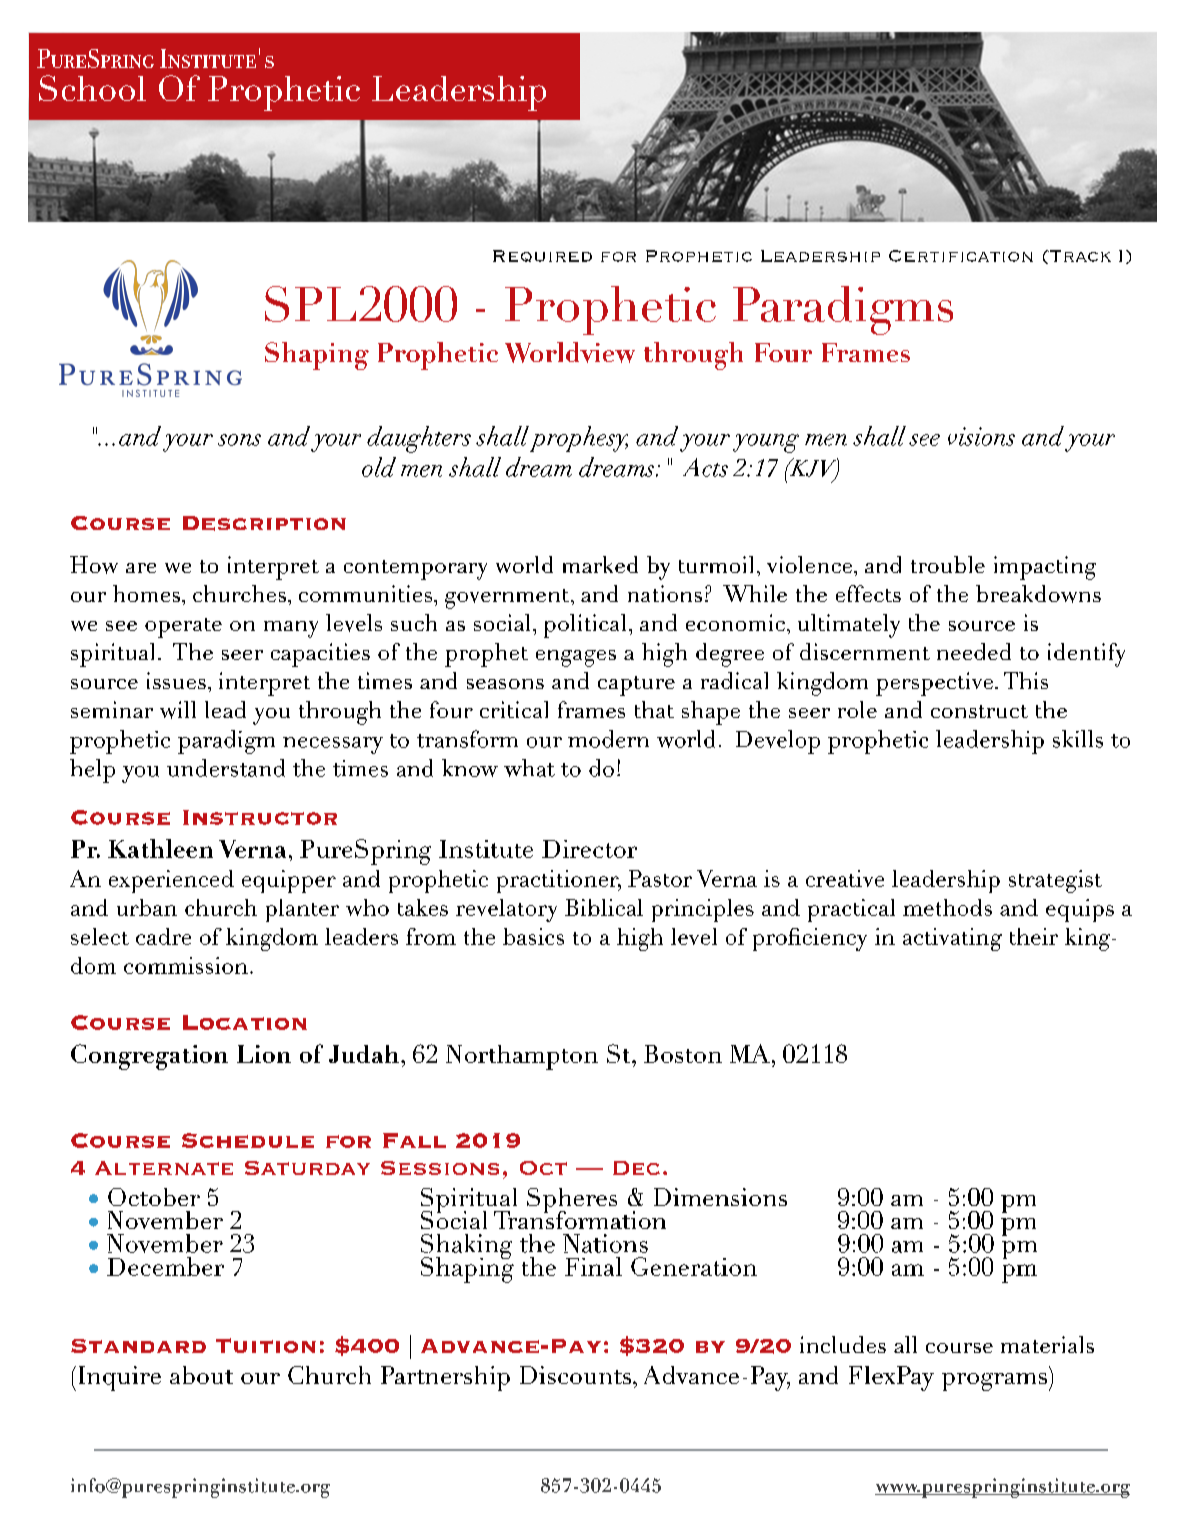 The image size is (1185, 1533). Describe the element at coordinates (604, 907) in the screenshot. I see `Biblical` at that location.
